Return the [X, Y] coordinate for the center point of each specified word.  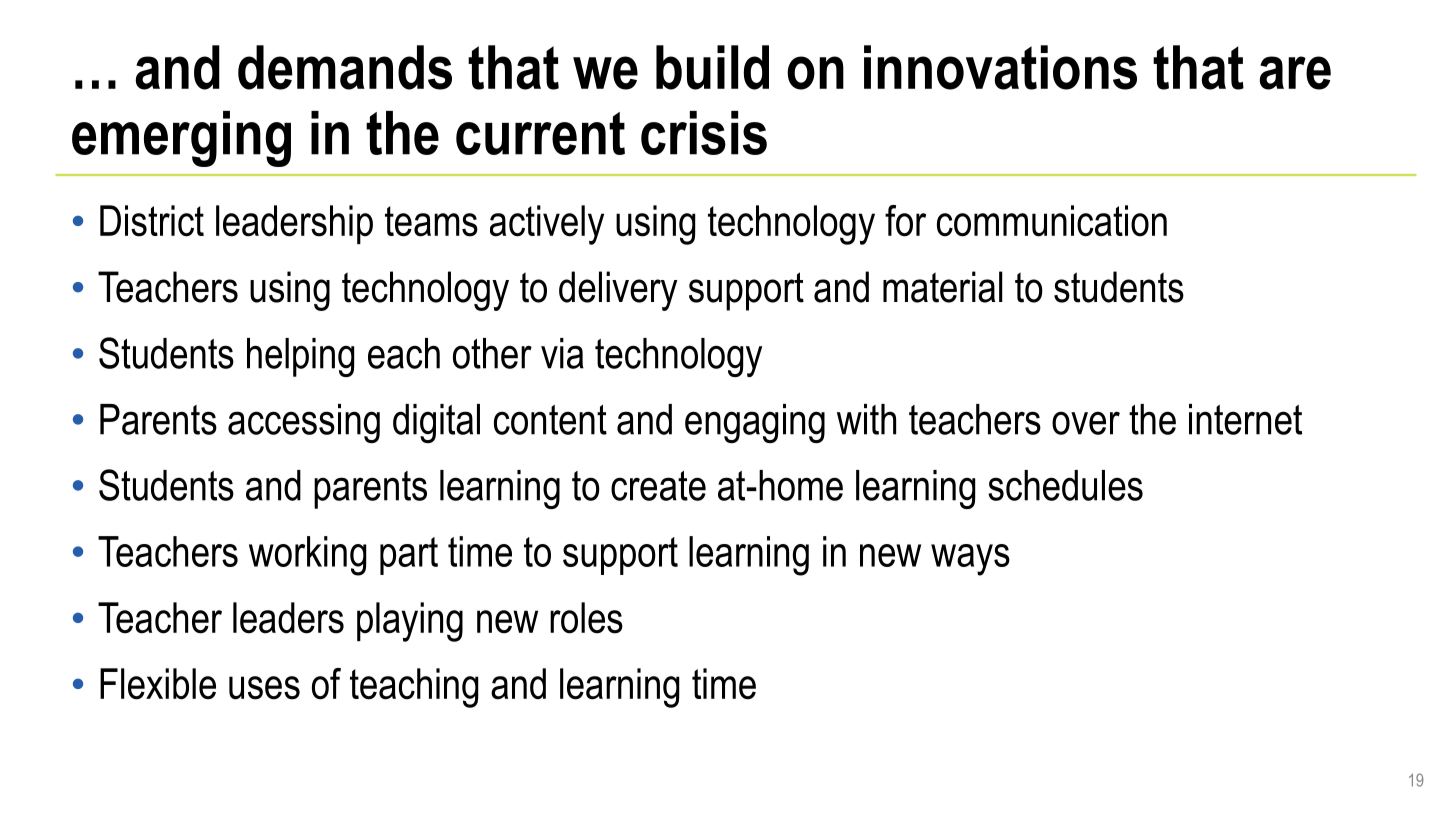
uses [264, 688]
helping [300, 357]
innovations [1000, 67]
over [1086, 423]
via [562, 353]
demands [345, 67]
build [712, 67]
